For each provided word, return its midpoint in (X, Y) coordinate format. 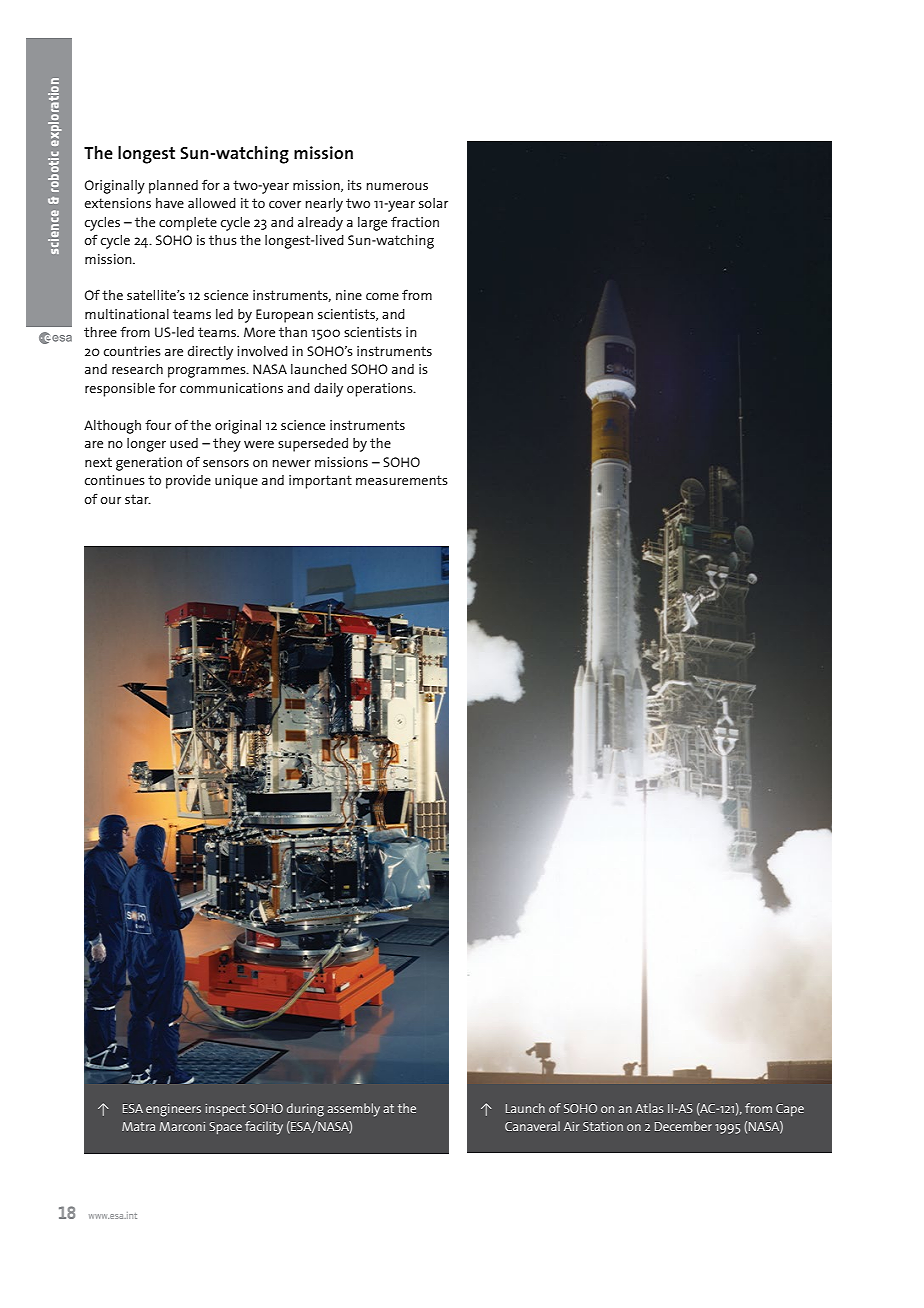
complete (188, 224)
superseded (313, 445)
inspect (225, 1110)
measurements (402, 480)
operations (381, 390)
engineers (173, 1110)
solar (433, 203)
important (320, 482)
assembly (353, 1110)
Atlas (649, 1108)
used (184, 443)
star (138, 499)
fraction (415, 221)
